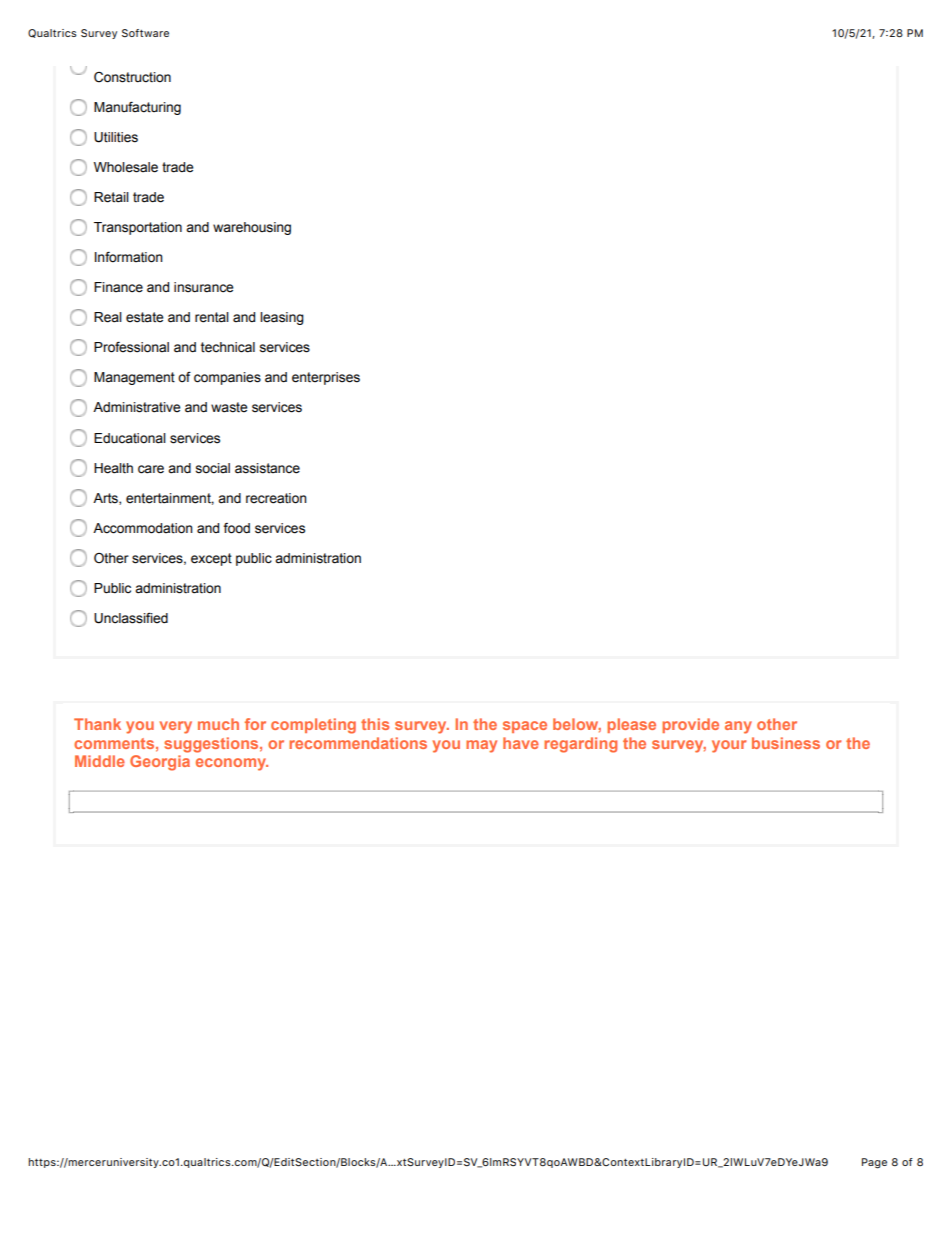 This document has height=1233, width=952. Describe the element at coordinates (232, 764) in the document. I see `economy` at that location.
